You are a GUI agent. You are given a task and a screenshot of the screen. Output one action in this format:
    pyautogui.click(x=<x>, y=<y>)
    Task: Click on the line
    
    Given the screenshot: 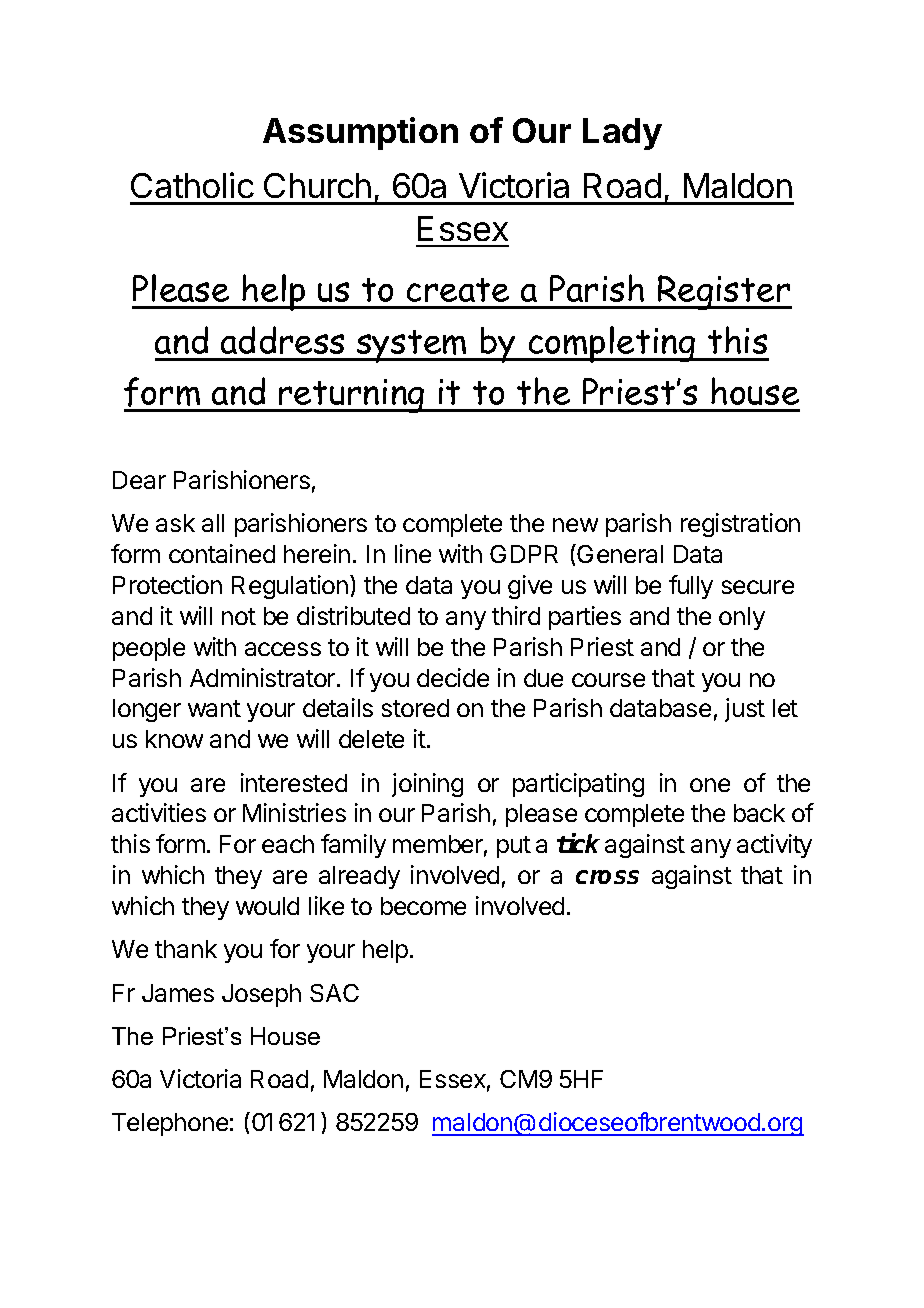 What is the action you would take?
    pyautogui.click(x=413, y=553)
